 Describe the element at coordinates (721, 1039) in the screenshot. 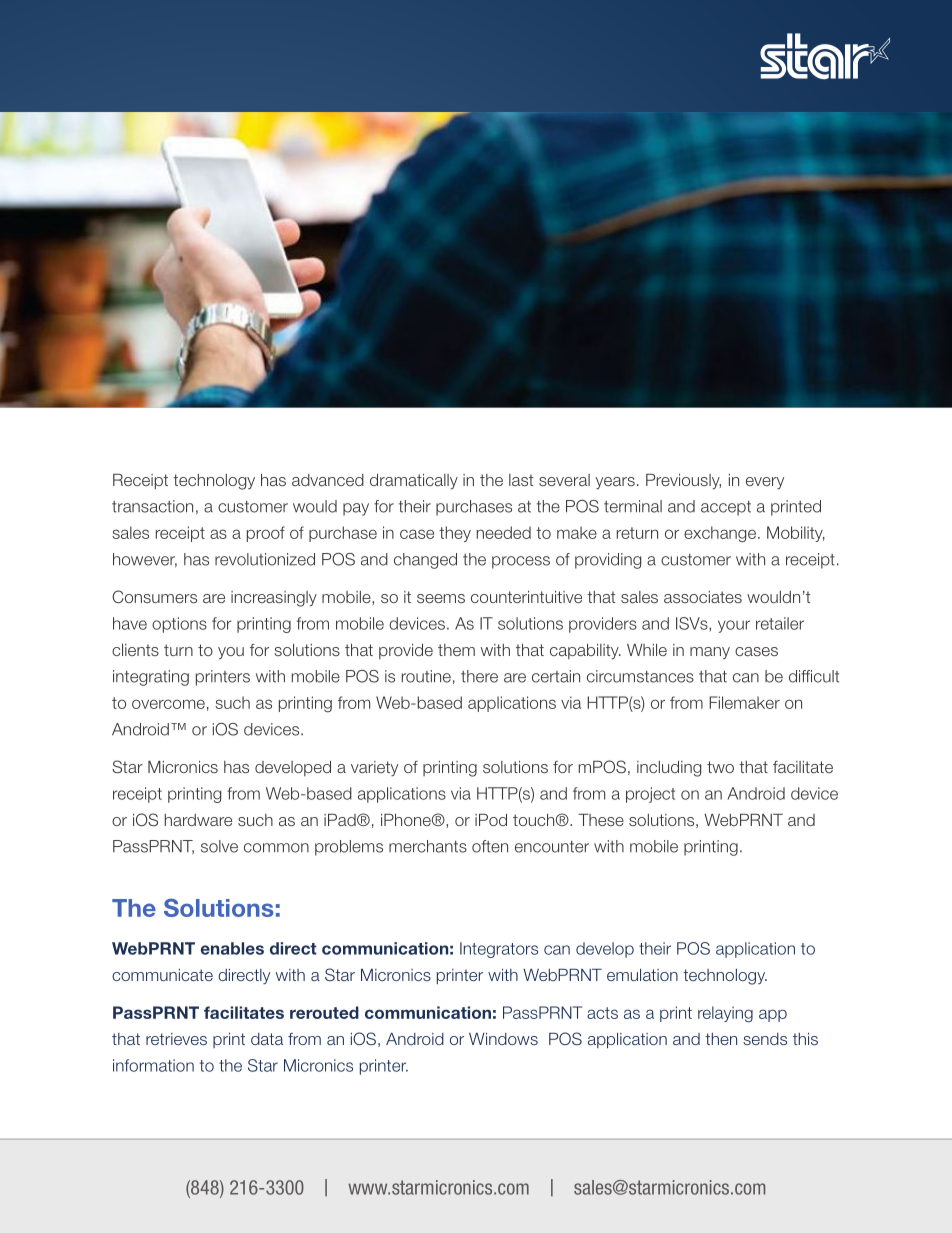

I see `then` at that location.
